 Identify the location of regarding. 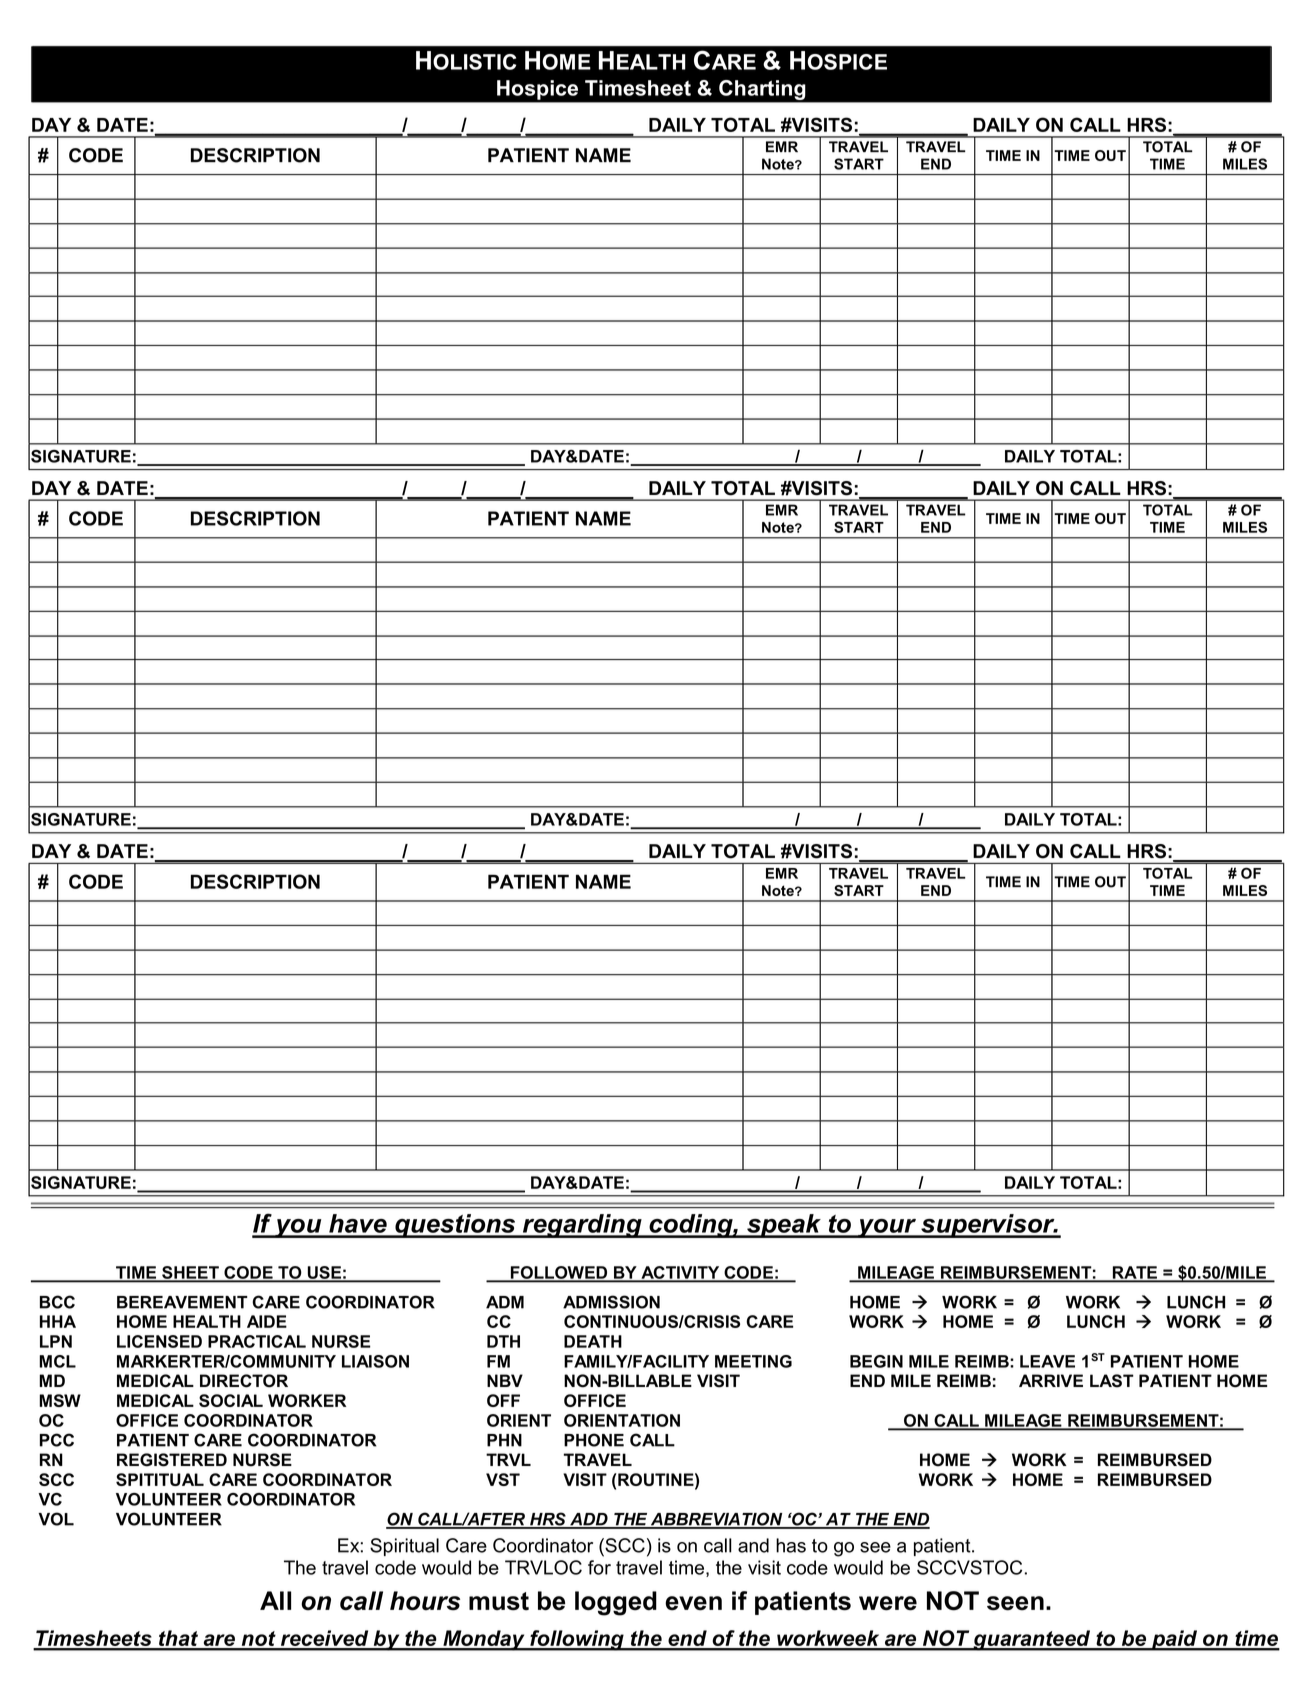
(582, 1226).
